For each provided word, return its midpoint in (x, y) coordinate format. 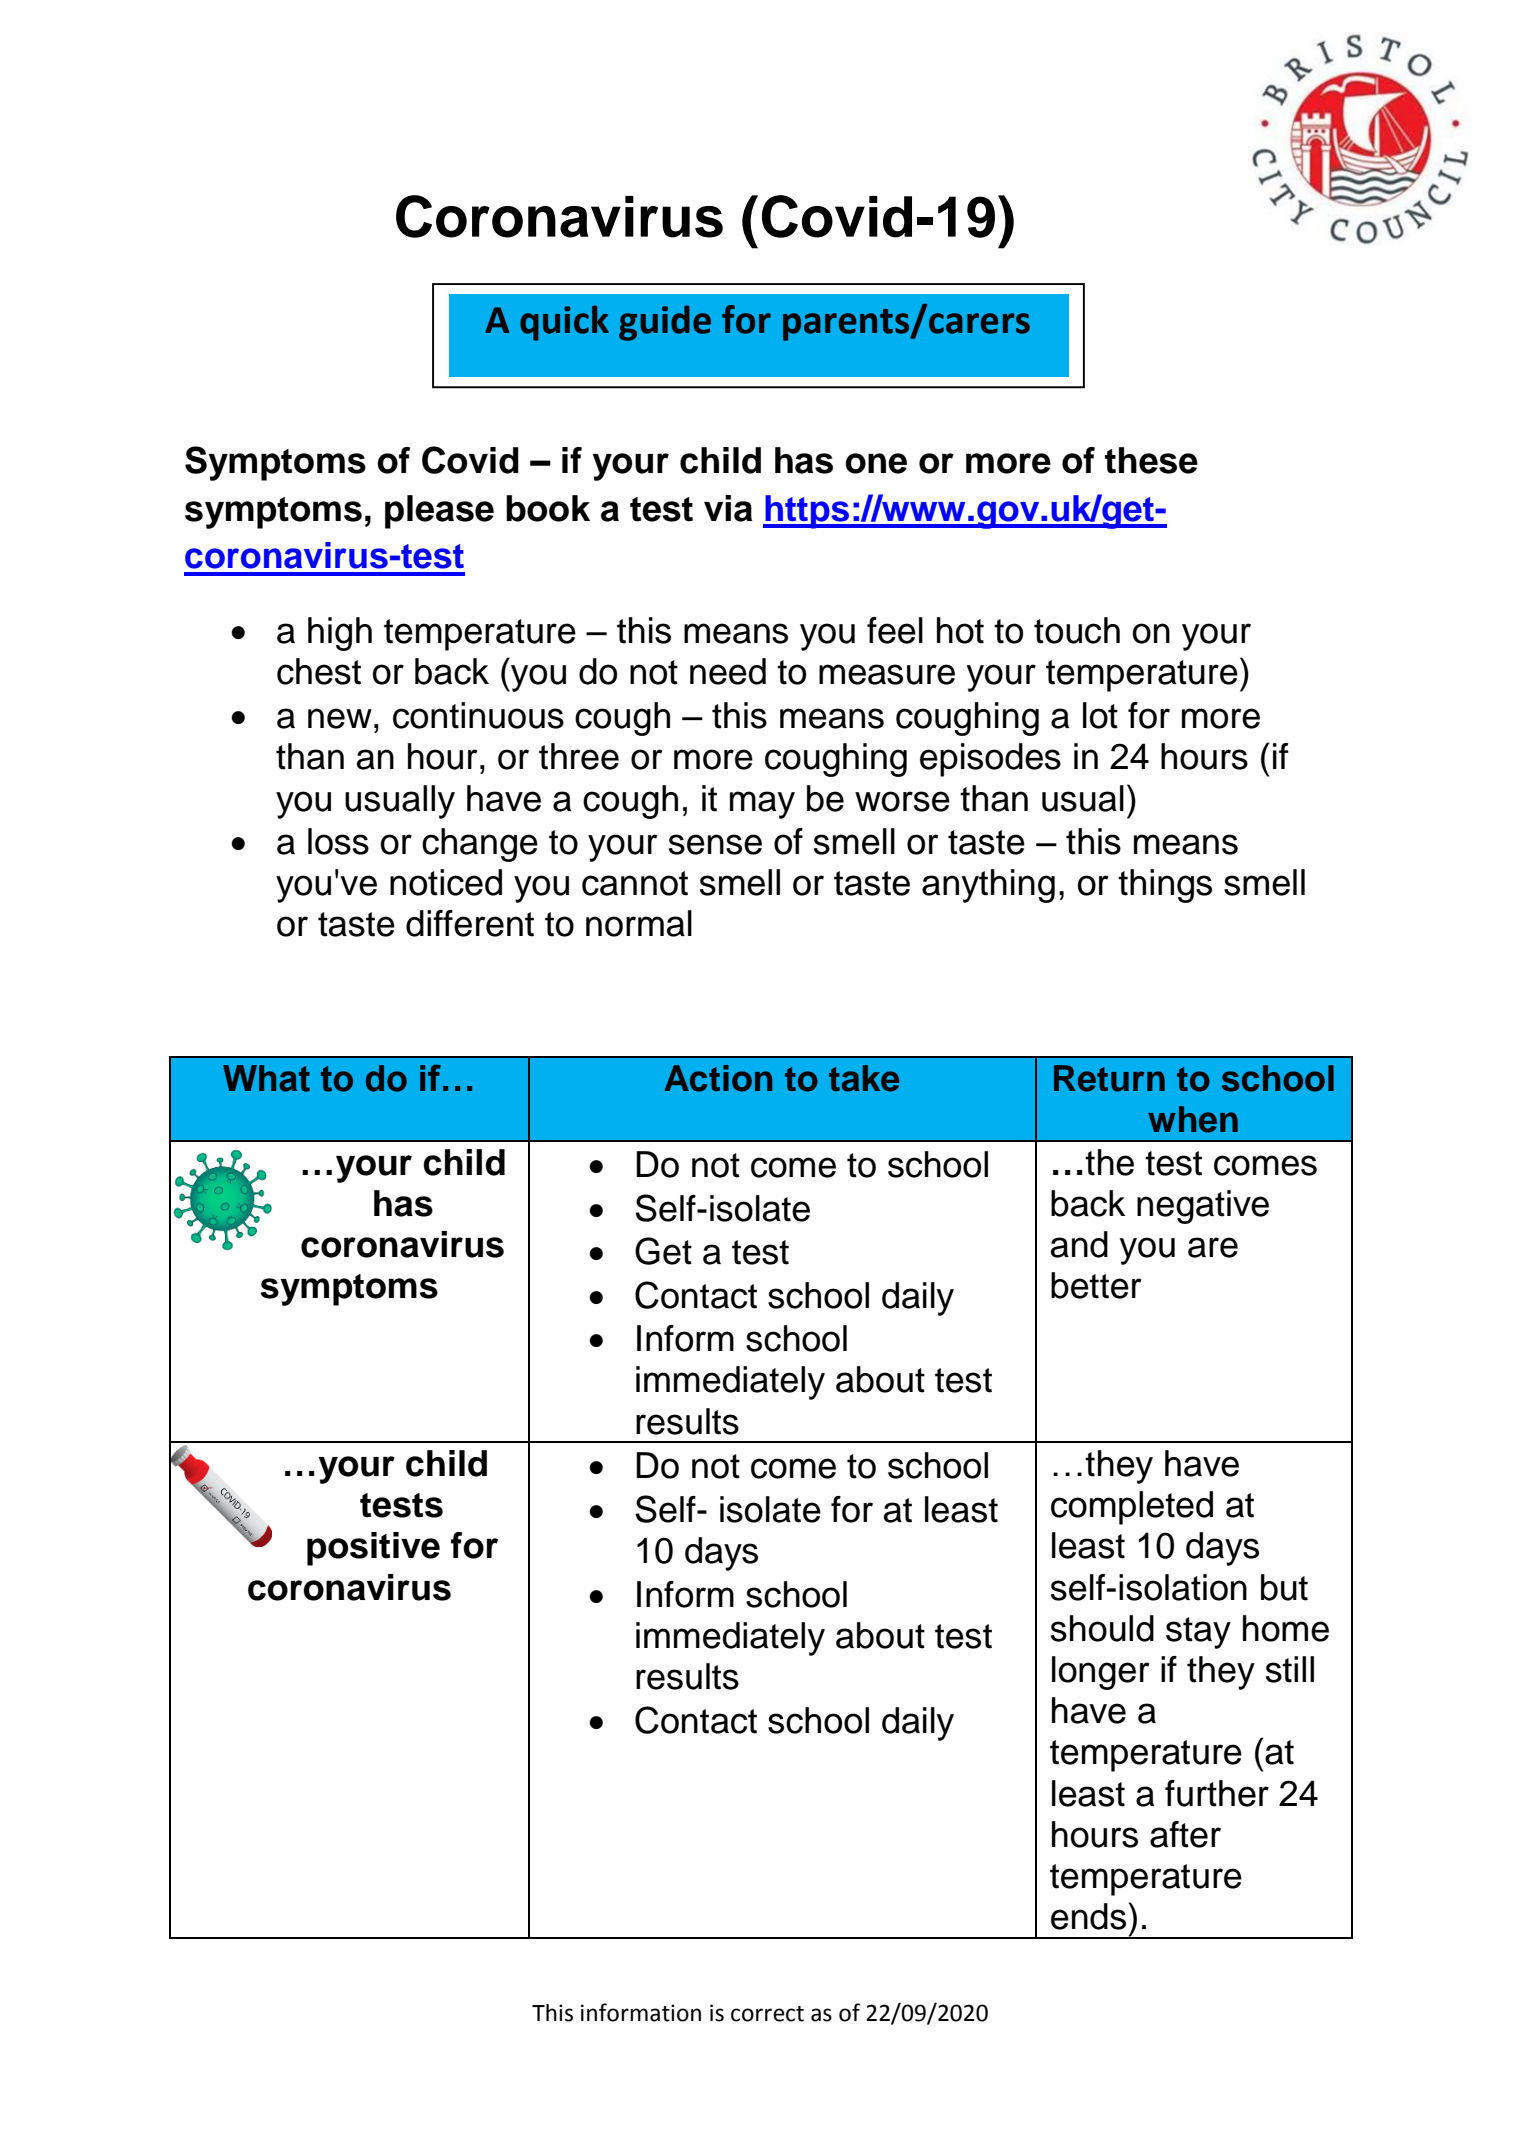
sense (715, 844)
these (1151, 460)
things (1165, 886)
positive (373, 1549)
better (1096, 1285)
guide (665, 323)
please (439, 512)
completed (1132, 1508)
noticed (446, 882)
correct (767, 2014)
